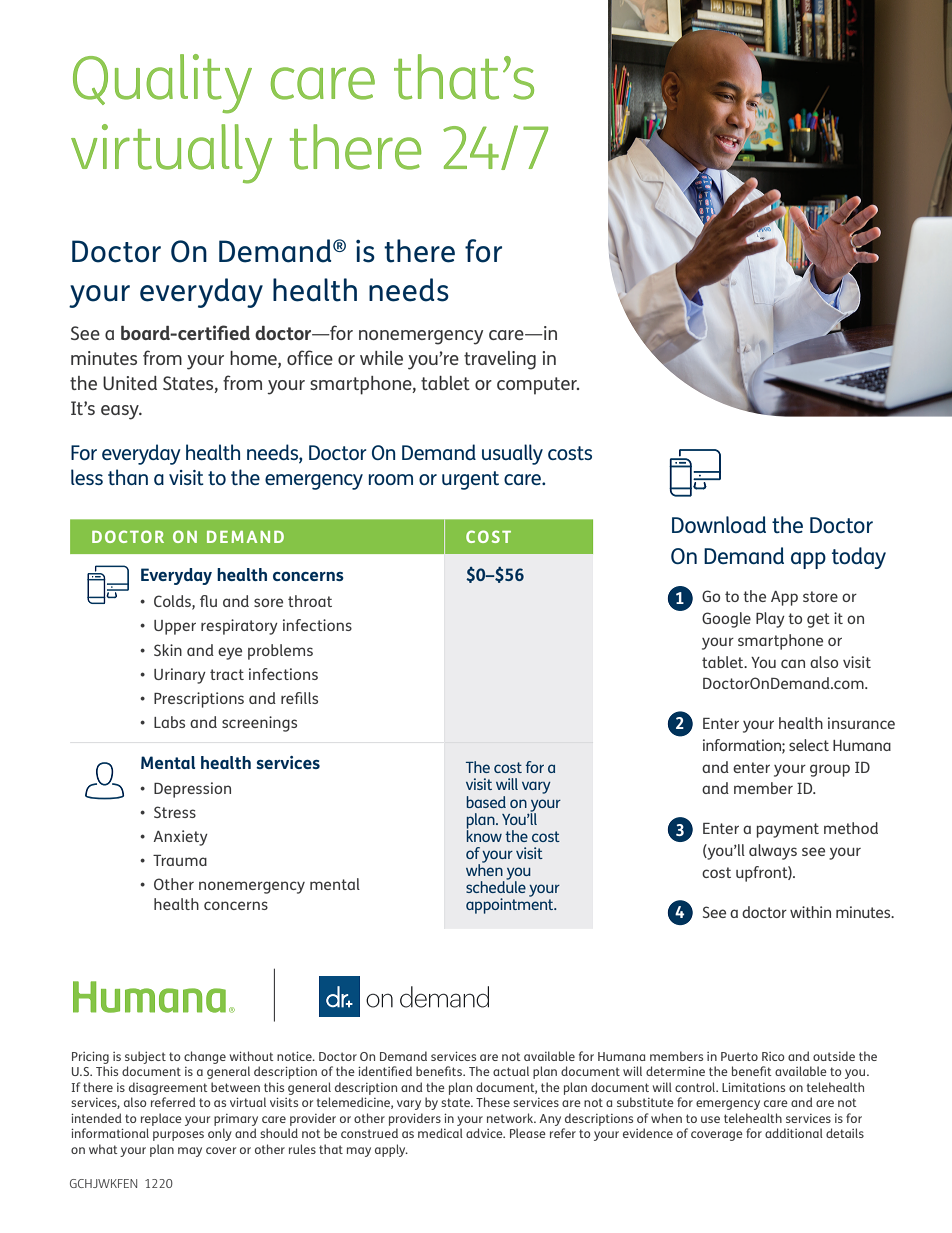 The width and height of the screenshot is (952, 1233). I want to click on computer, so click(538, 386).
